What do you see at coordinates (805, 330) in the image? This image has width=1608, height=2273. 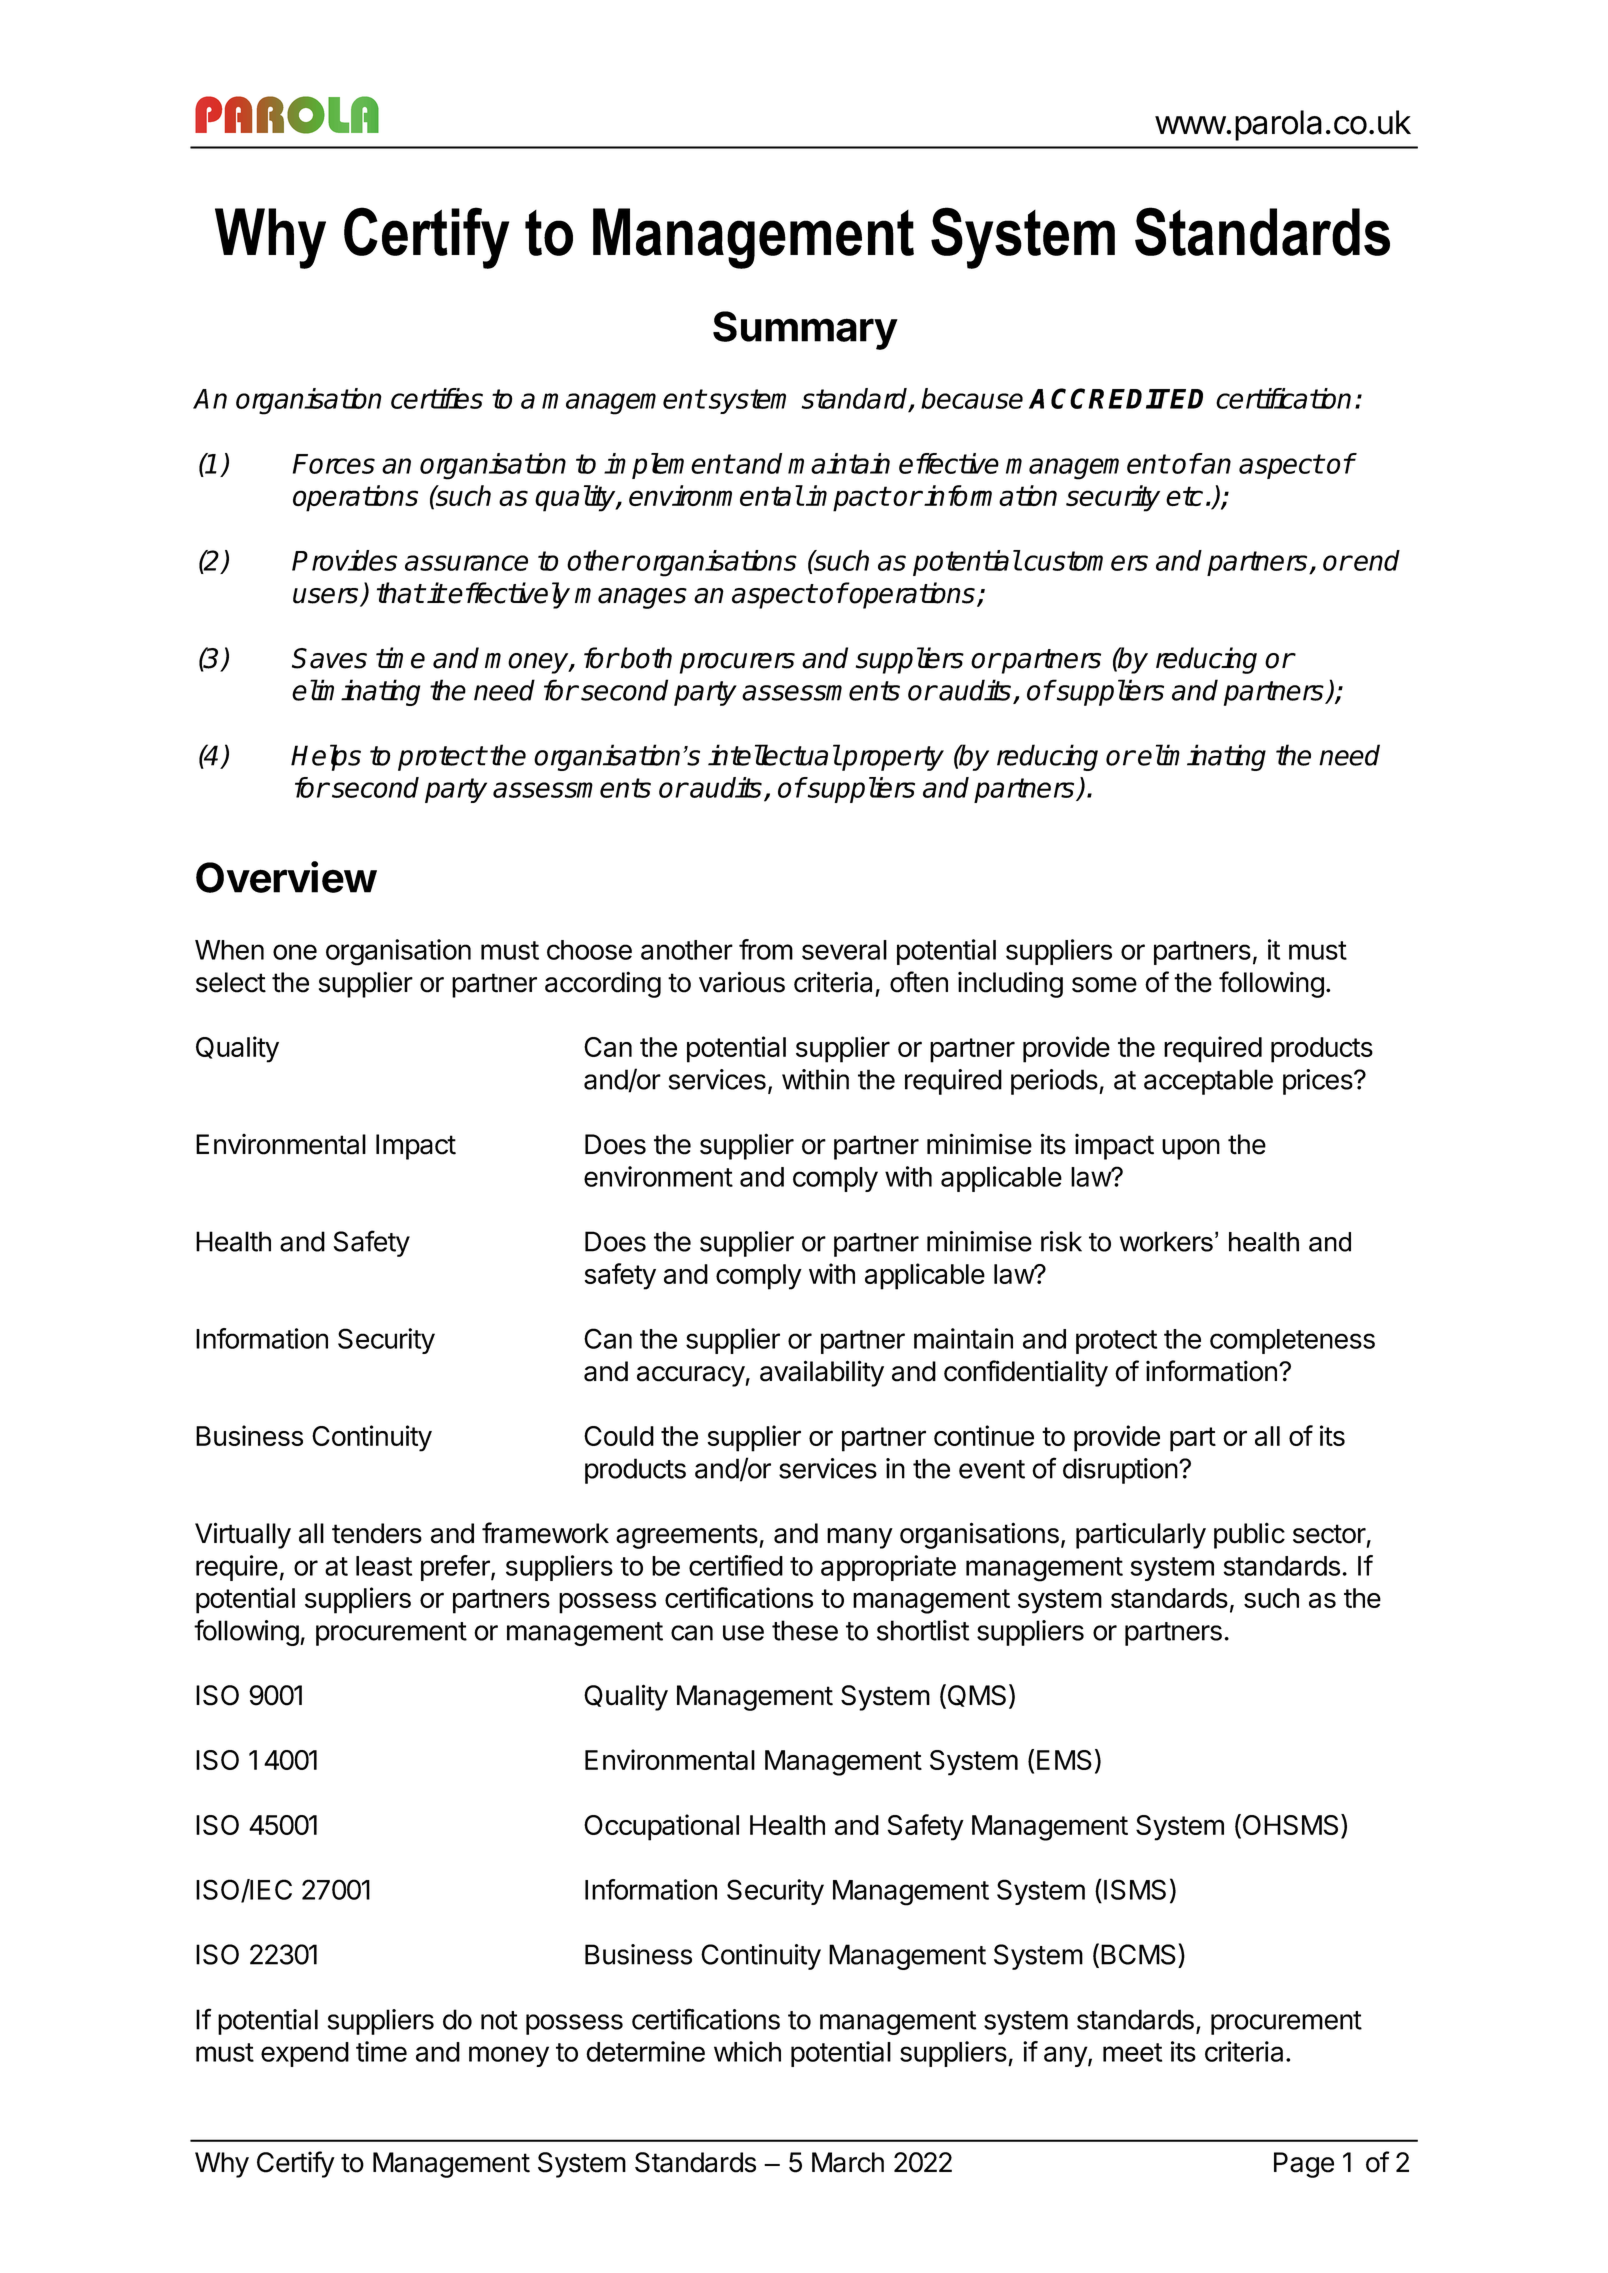 I see `Summary` at bounding box center [805, 330].
